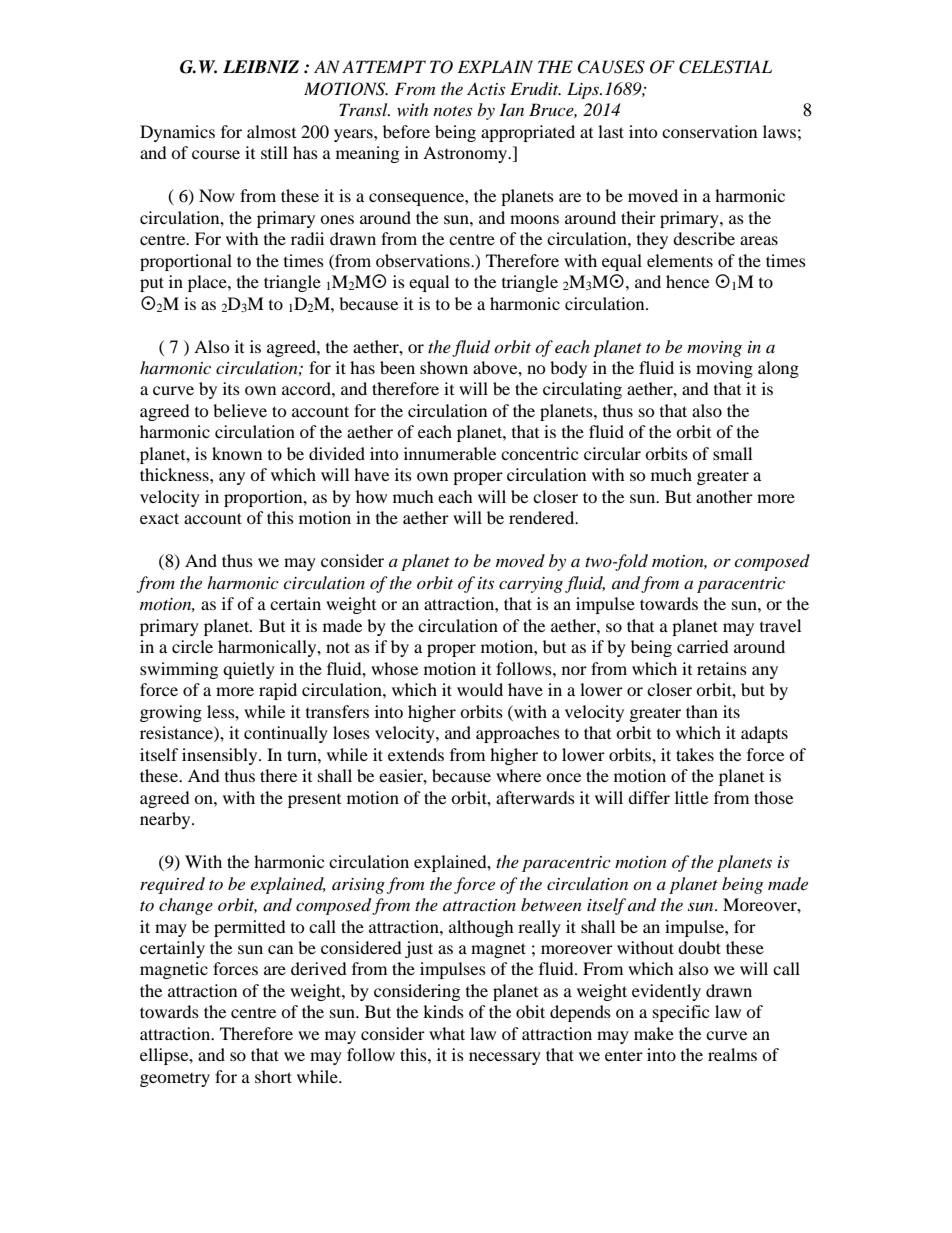 The height and width of the image is (1233, 952). What do you see at coordinates (452, 111) in the image?
I see `notes` at bounding box center [452, 111].
